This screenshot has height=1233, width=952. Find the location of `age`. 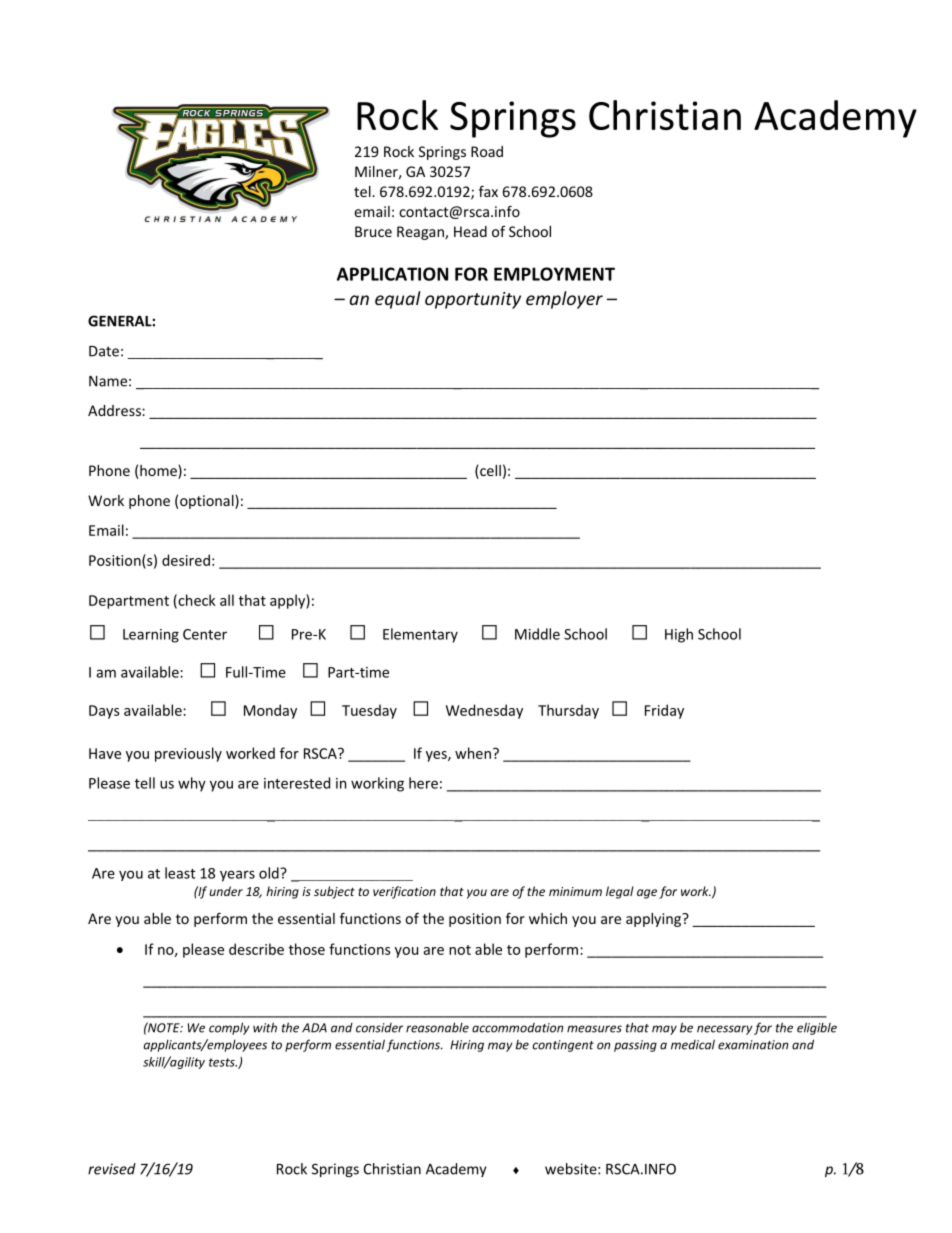

age is located at coordinates (647, 894).
